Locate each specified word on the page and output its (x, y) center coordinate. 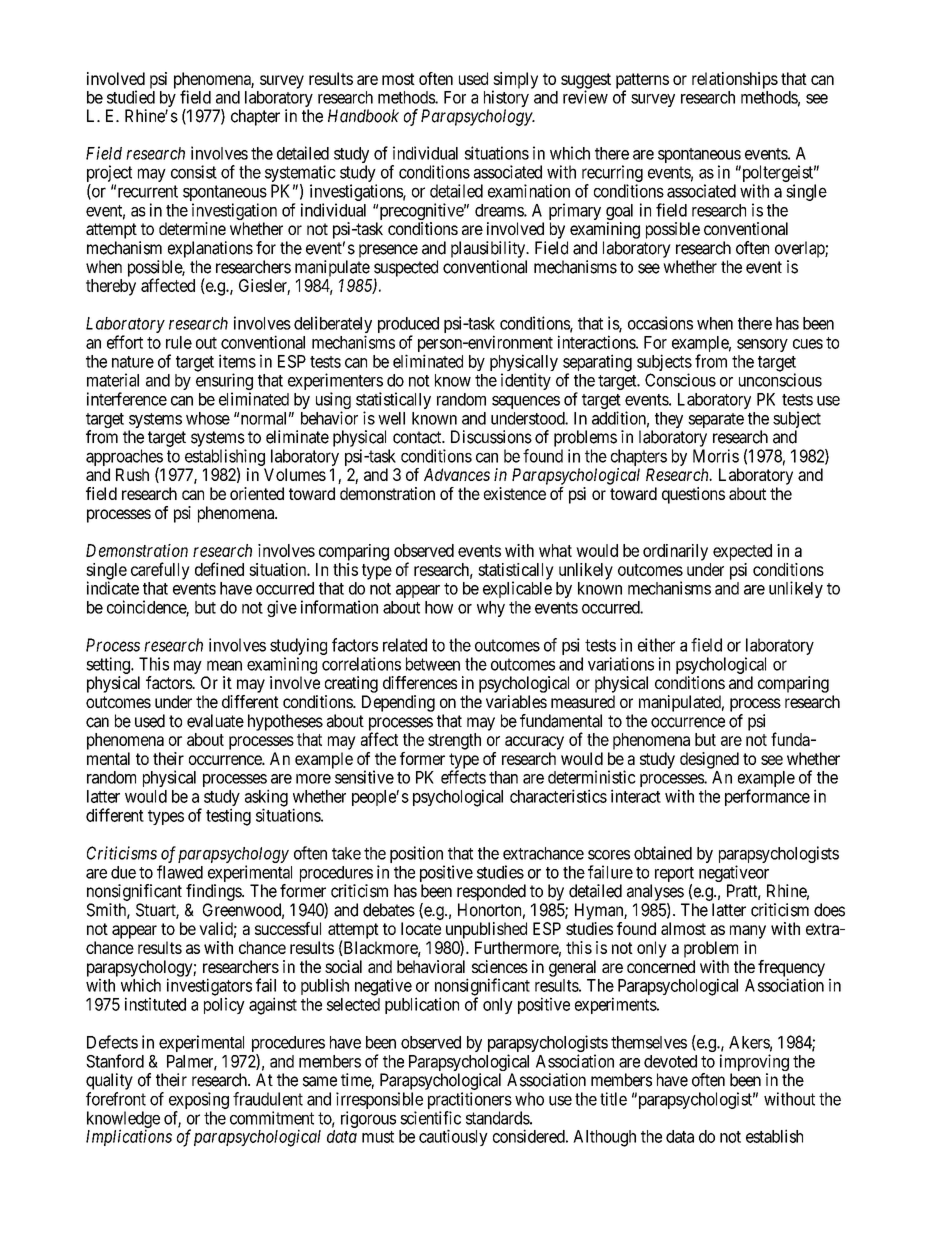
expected (742, 552)
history (506, 100)
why (491, 609)
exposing (199, 1100)
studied (131, 97)
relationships (735, 80)
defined (219, 569)
